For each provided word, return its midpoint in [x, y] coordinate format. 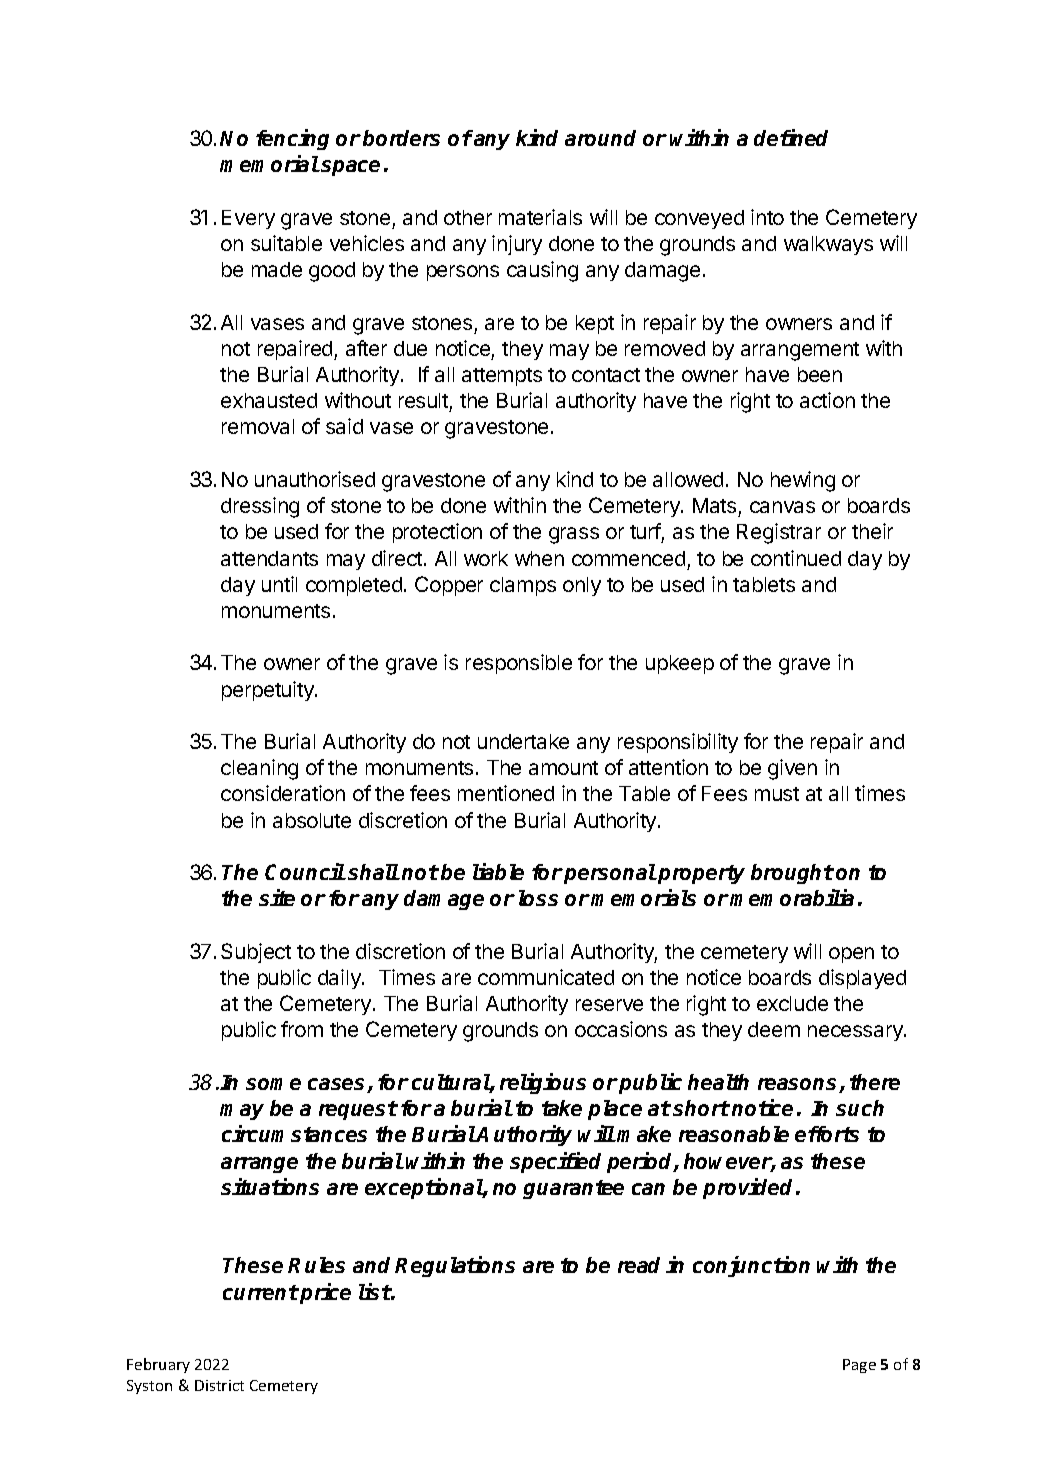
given [792, 769]
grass [574, 535]
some [273, 1084]
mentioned [506, 793]
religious [543, 1083]
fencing [292, 139]
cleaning [259, 769]
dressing [260, 507]
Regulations [455, 1266]
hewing [803, 481]
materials [540, 217]
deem [774, 1029]
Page [859, 1366]
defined [791, 137]
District [219, 1385]
